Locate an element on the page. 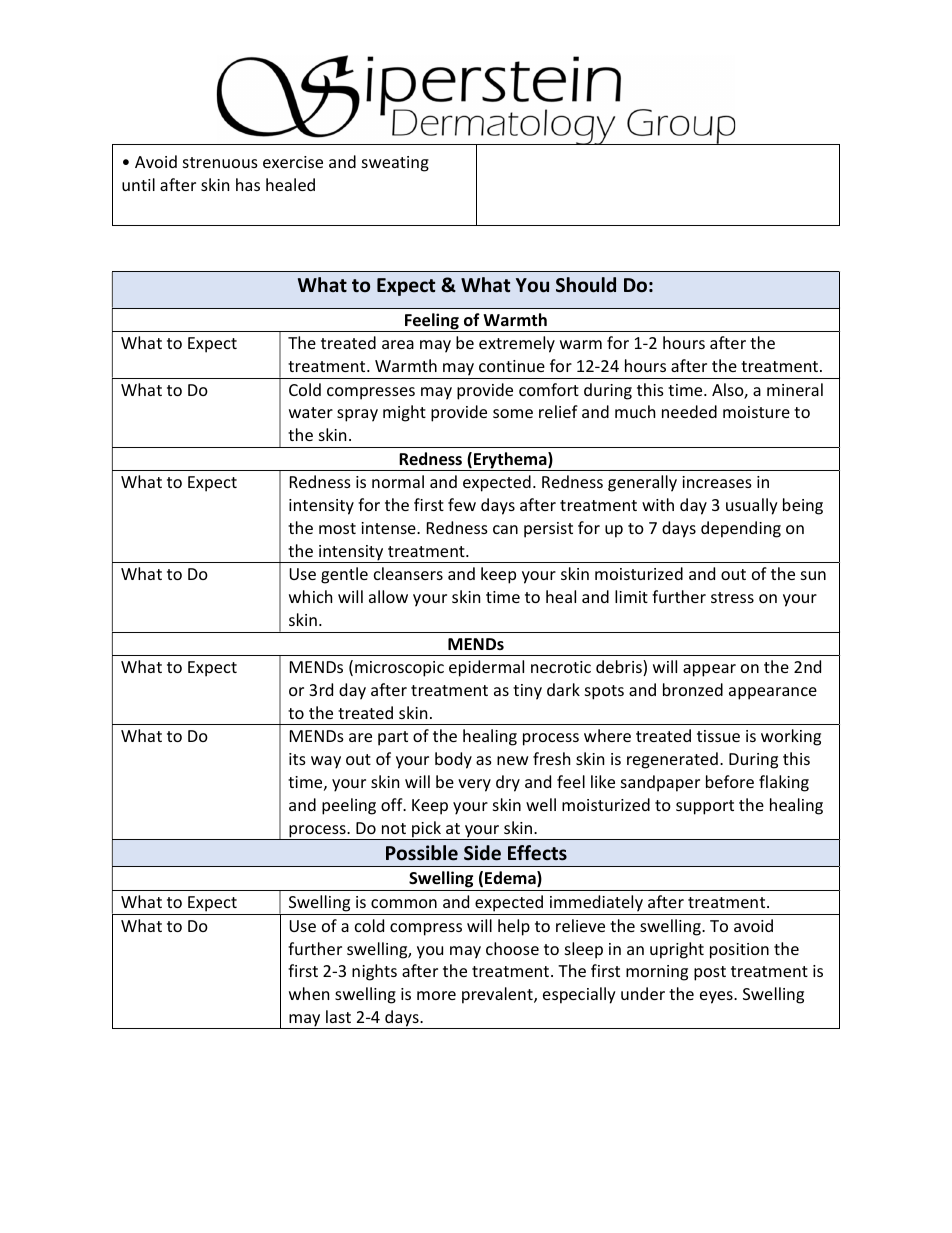 This document has width=952, height=1233. stress is located at coordinates (732, 597).
